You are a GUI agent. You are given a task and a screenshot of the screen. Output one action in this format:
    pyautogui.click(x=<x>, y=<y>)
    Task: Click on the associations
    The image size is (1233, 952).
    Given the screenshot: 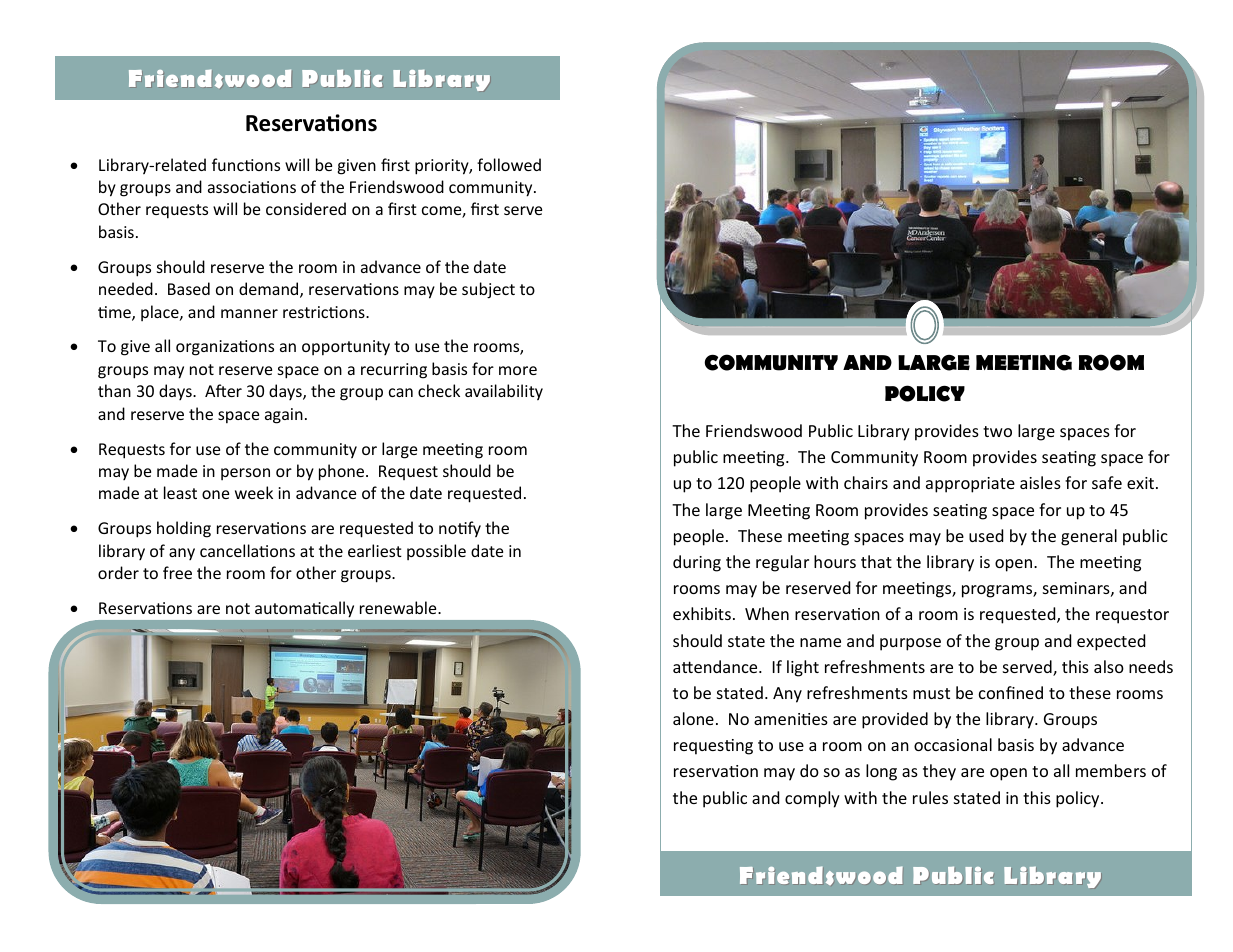 What is the action you would take?
    pyautogui.click(x=252, y=187)
